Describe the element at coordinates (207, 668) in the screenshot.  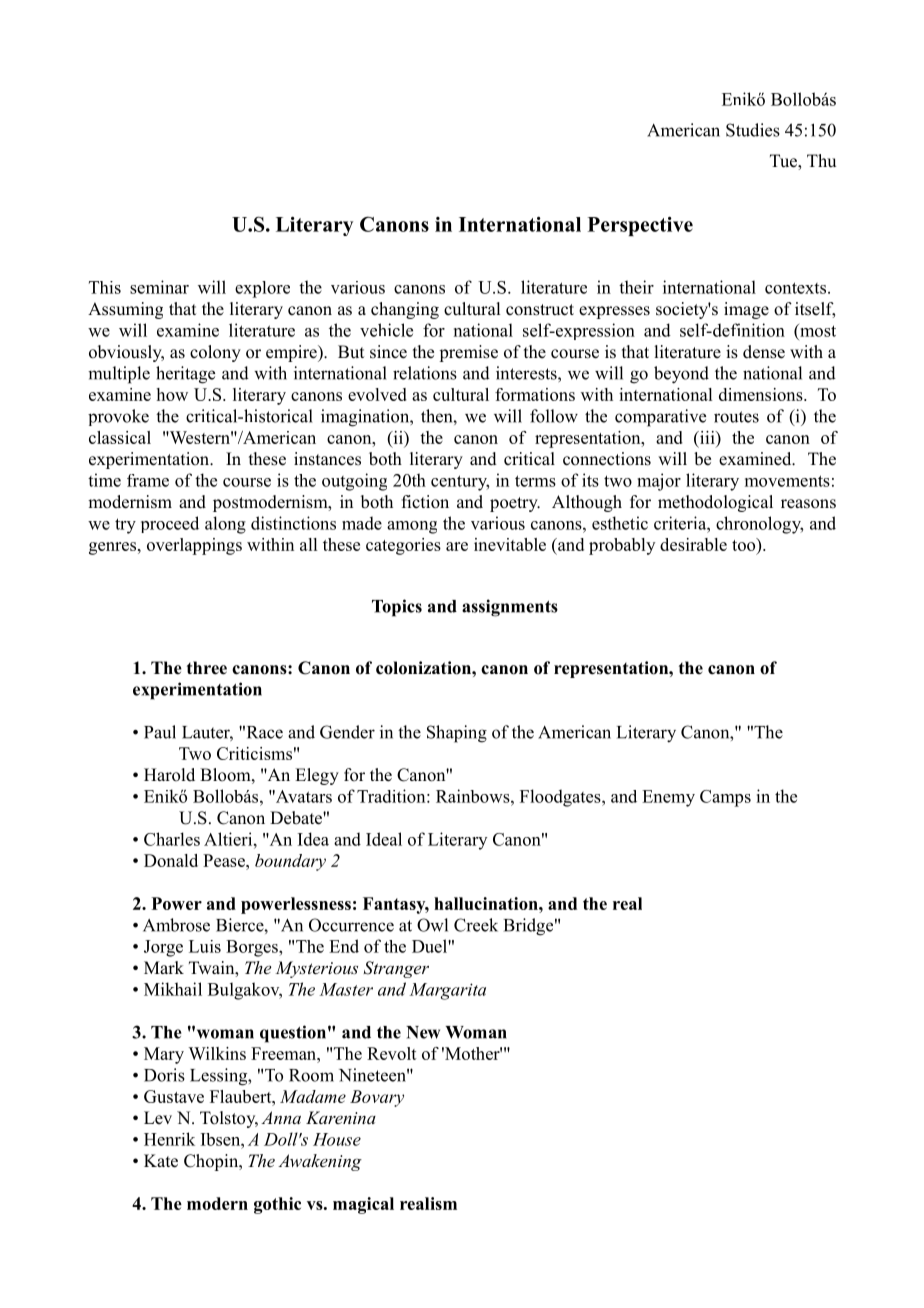
I see `three` at that location.
